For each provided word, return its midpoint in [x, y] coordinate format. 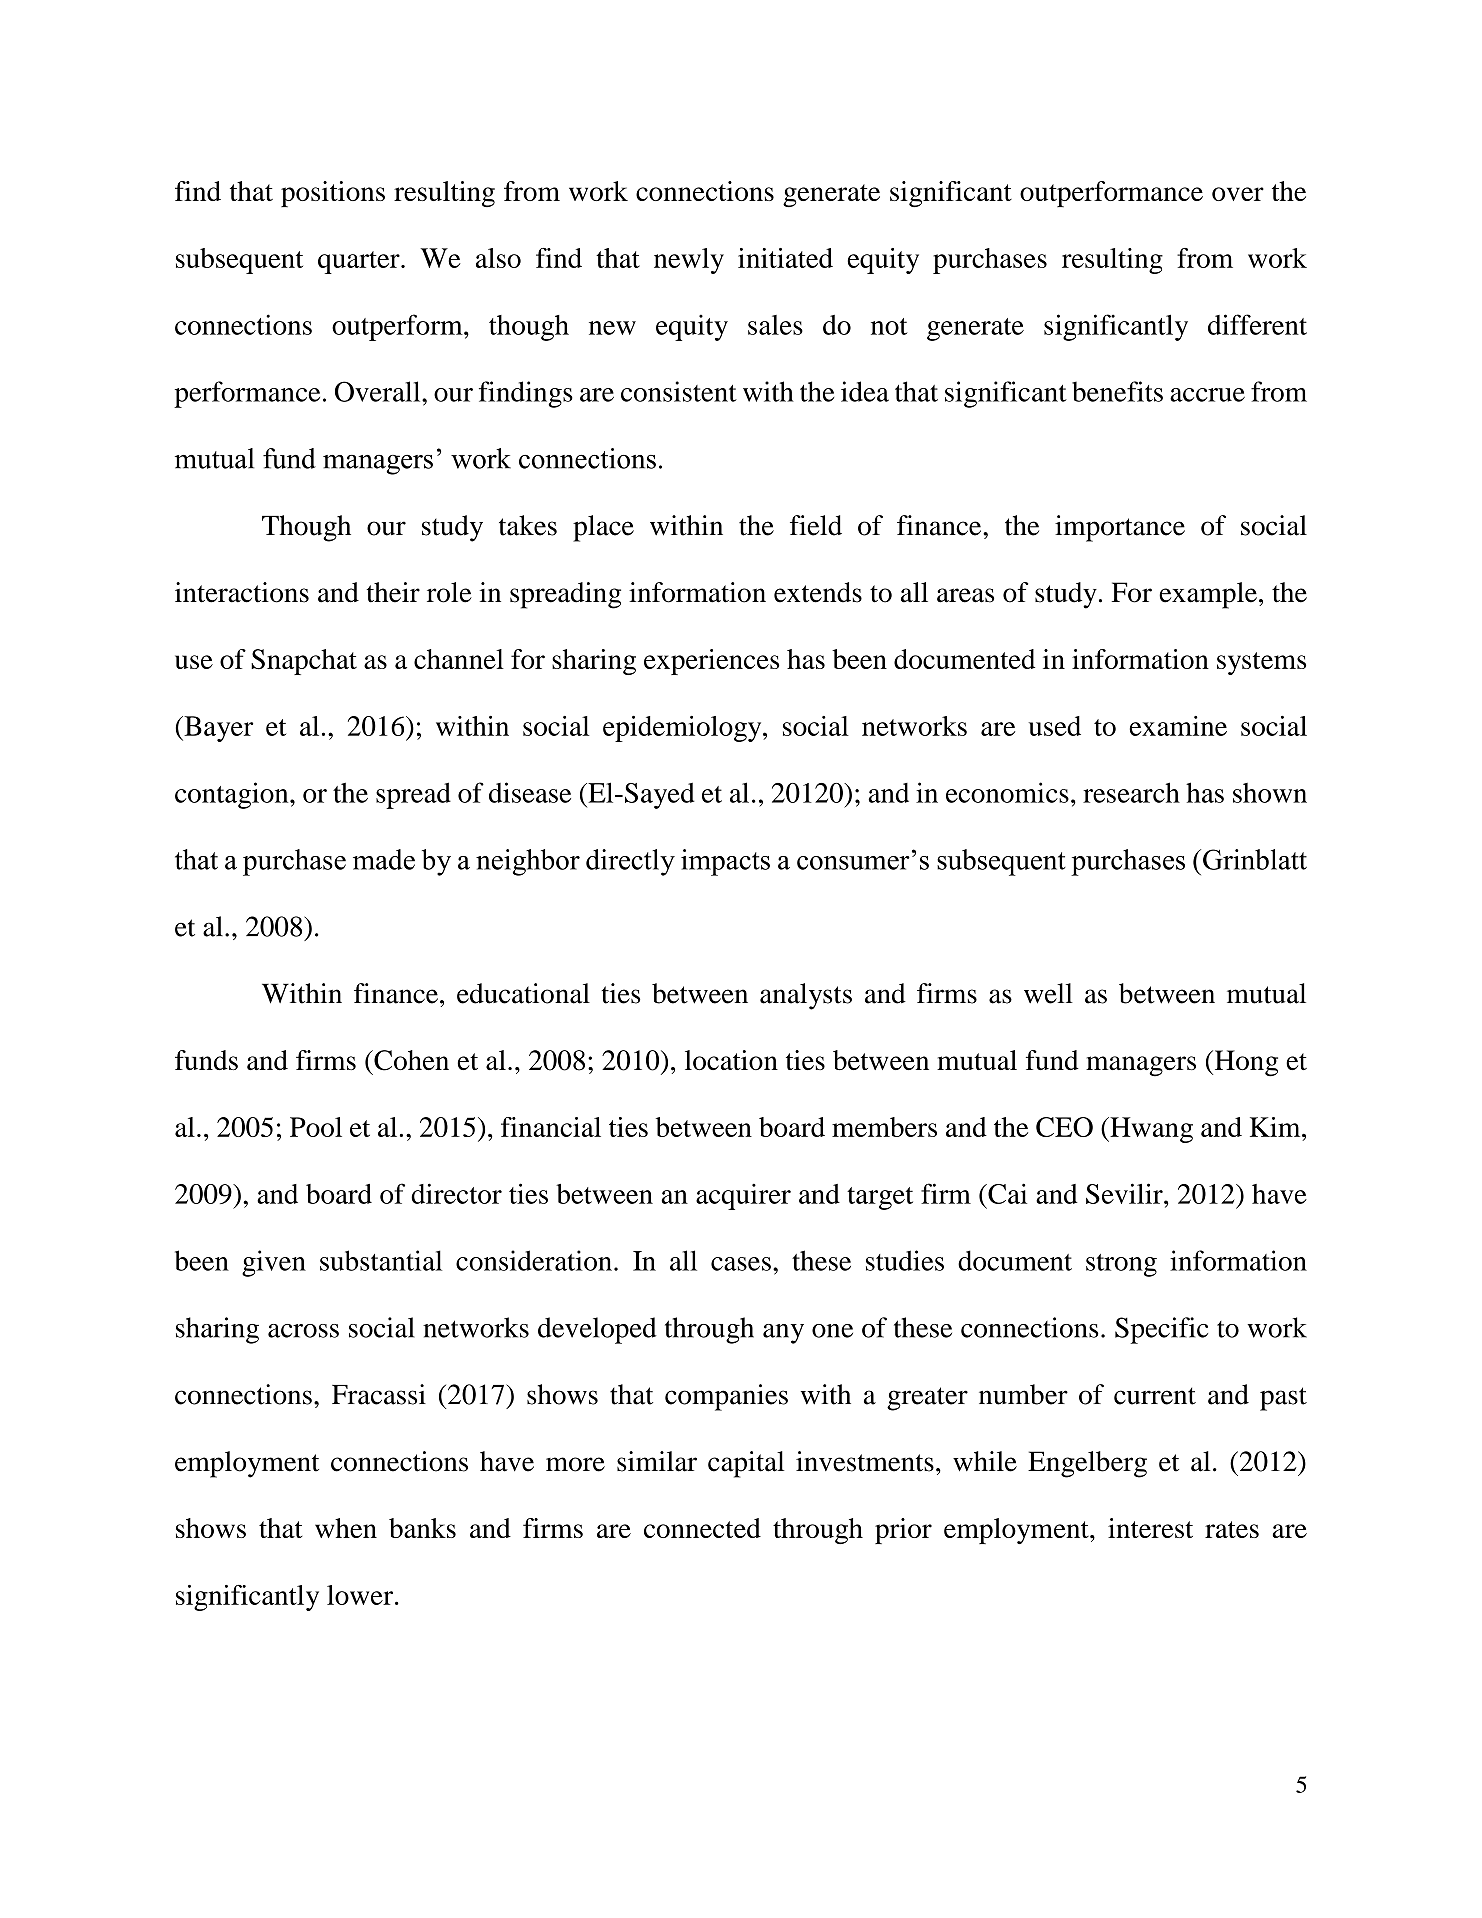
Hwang [1150, 1130]
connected [702, 1528]
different [1257, 324]
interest [1150, 1528]
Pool [316, 1127]
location [731, 1060]
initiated [785, 258]
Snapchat [304, 662]
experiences [712, 662]
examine [1178, 726]
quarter [360, 262]
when [346, 1528]
